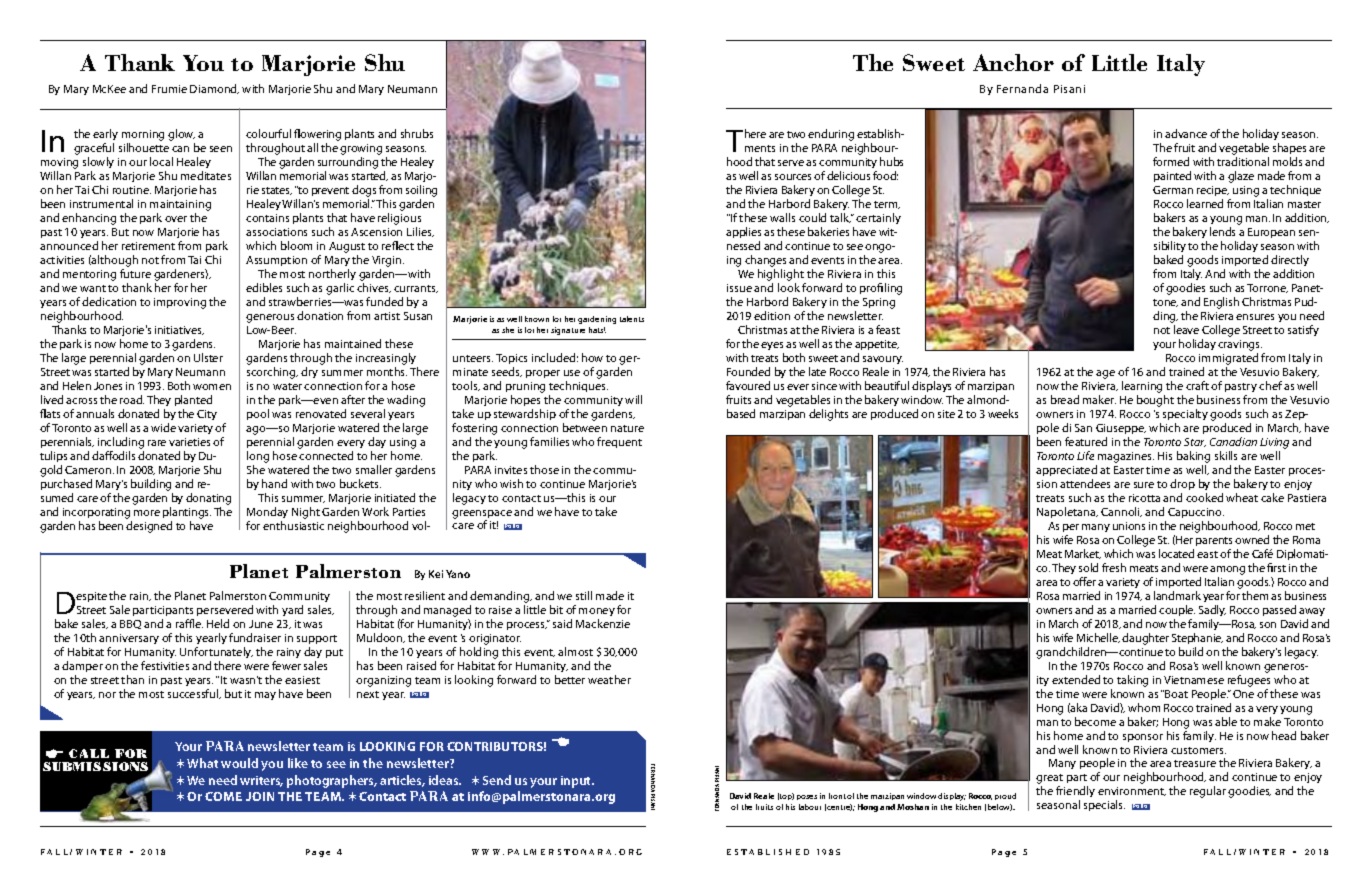 This page has width=1372, height=887. What do you see at coordinates (1155, 401) in the page?
I see `bought` at bounding box center [1155, 401].
